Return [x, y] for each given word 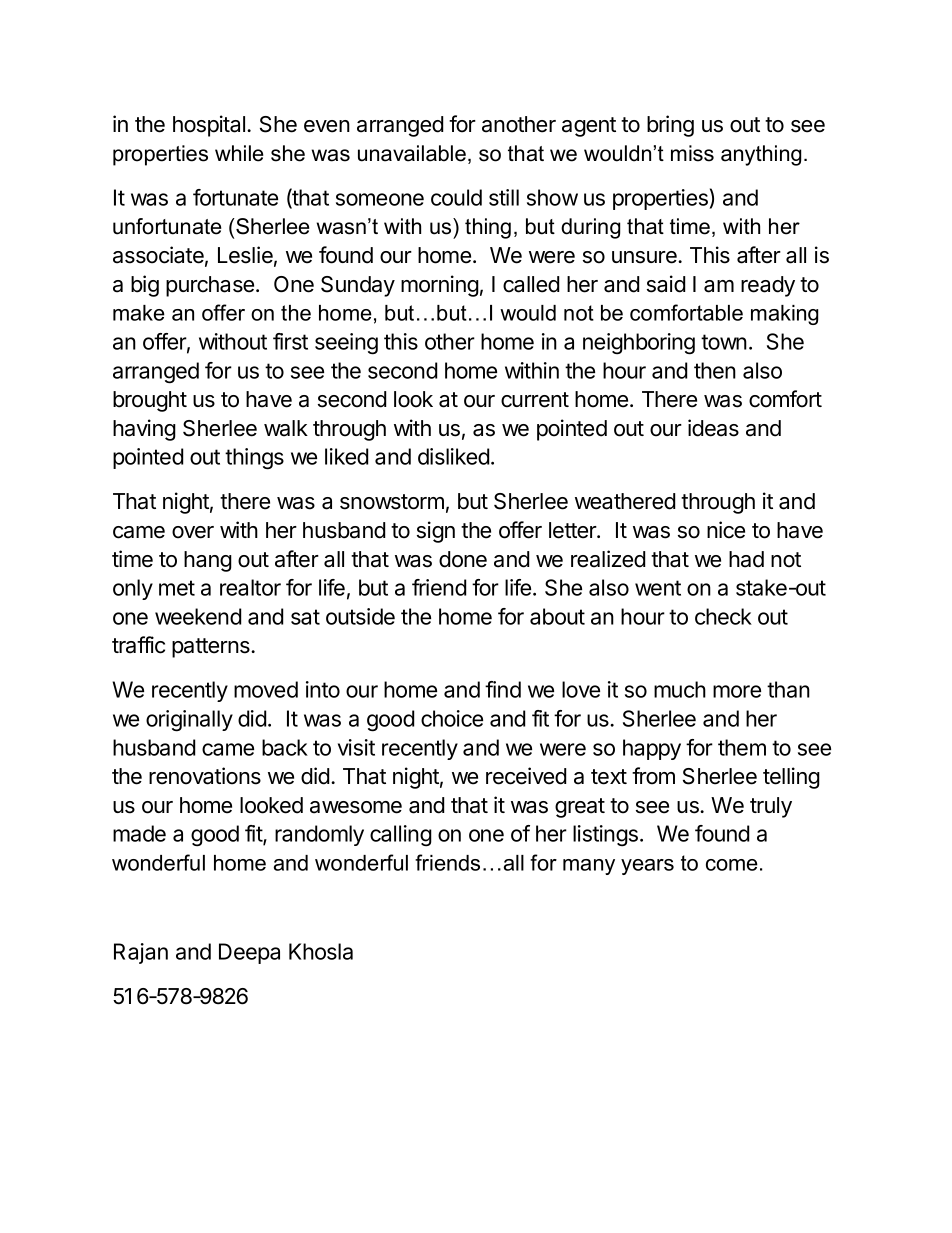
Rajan [141, 953]
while [239, 153]
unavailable [412, 153]
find [503, 689]
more [737, 691]
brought [150, 401]
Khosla [321, 951]
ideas [713, 428]
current [535, 400]
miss [692, 153]
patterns [212, 648]
